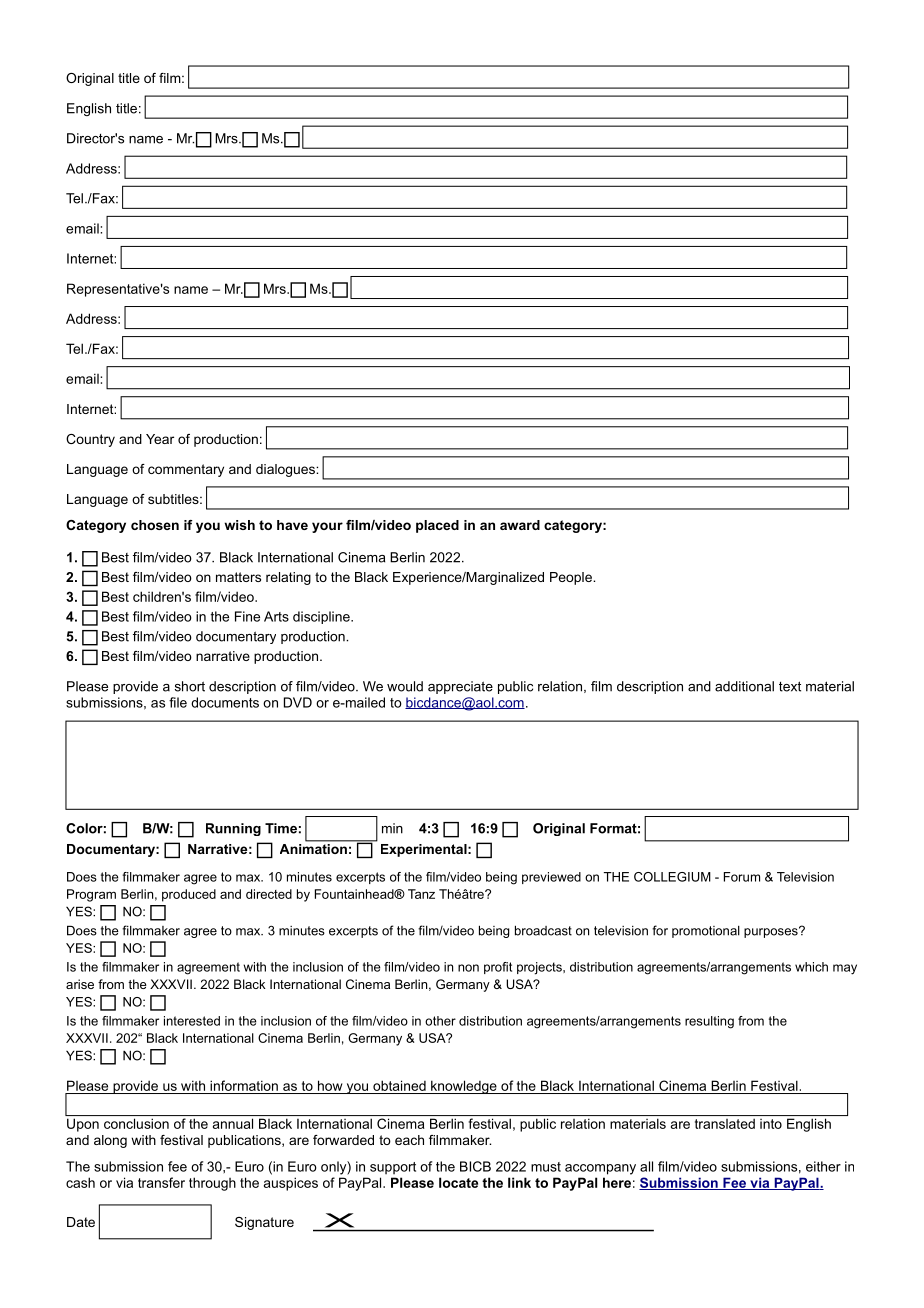 The image size is (924, 1308). Describe the element at coordinates (186, 470) in the screenshot. I see `commentary` at that location.
